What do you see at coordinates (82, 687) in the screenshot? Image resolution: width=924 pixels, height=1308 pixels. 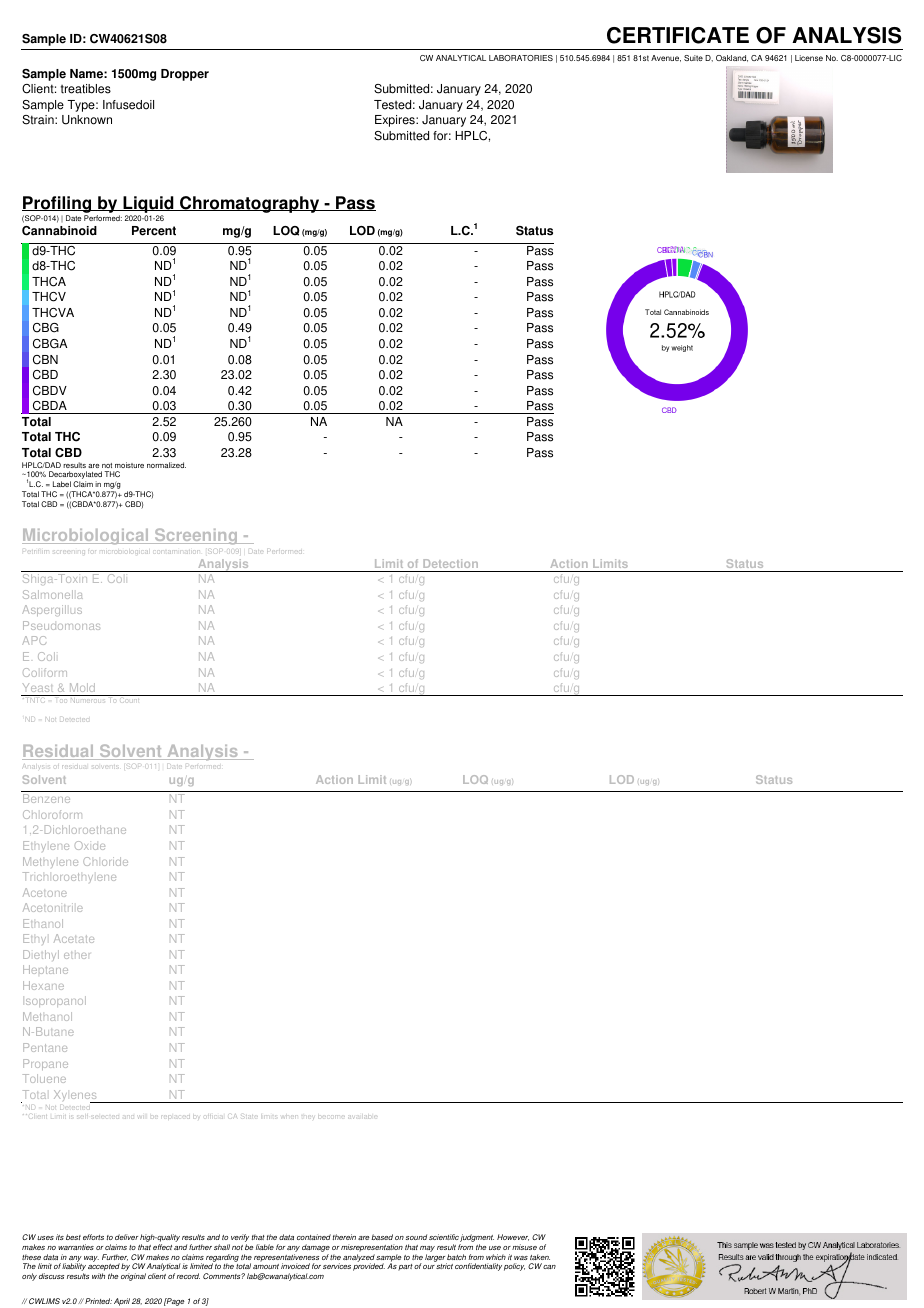 I see `Mold` at bounding box center [82, 687].
